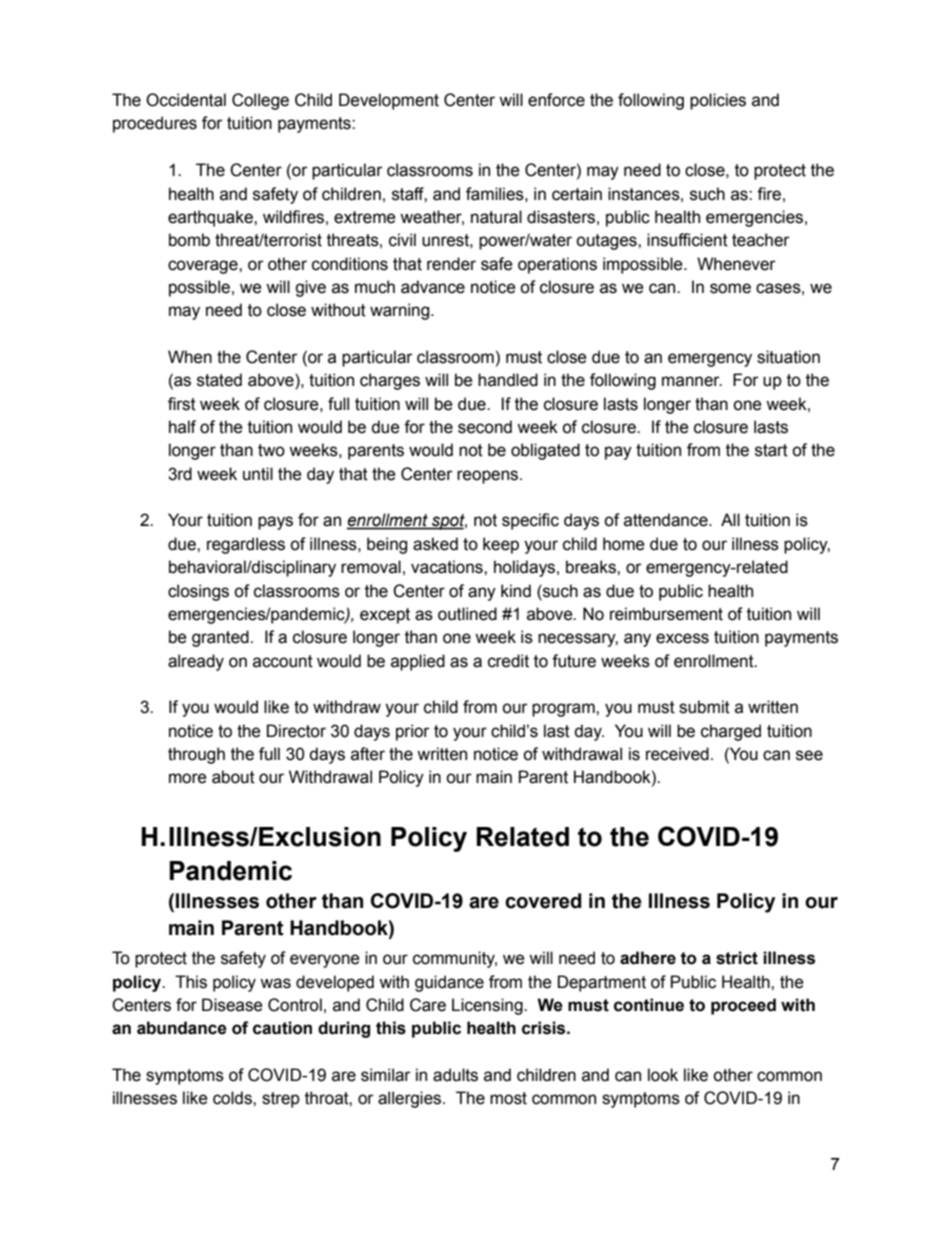  I want to click on covered, so click(543, 901).
